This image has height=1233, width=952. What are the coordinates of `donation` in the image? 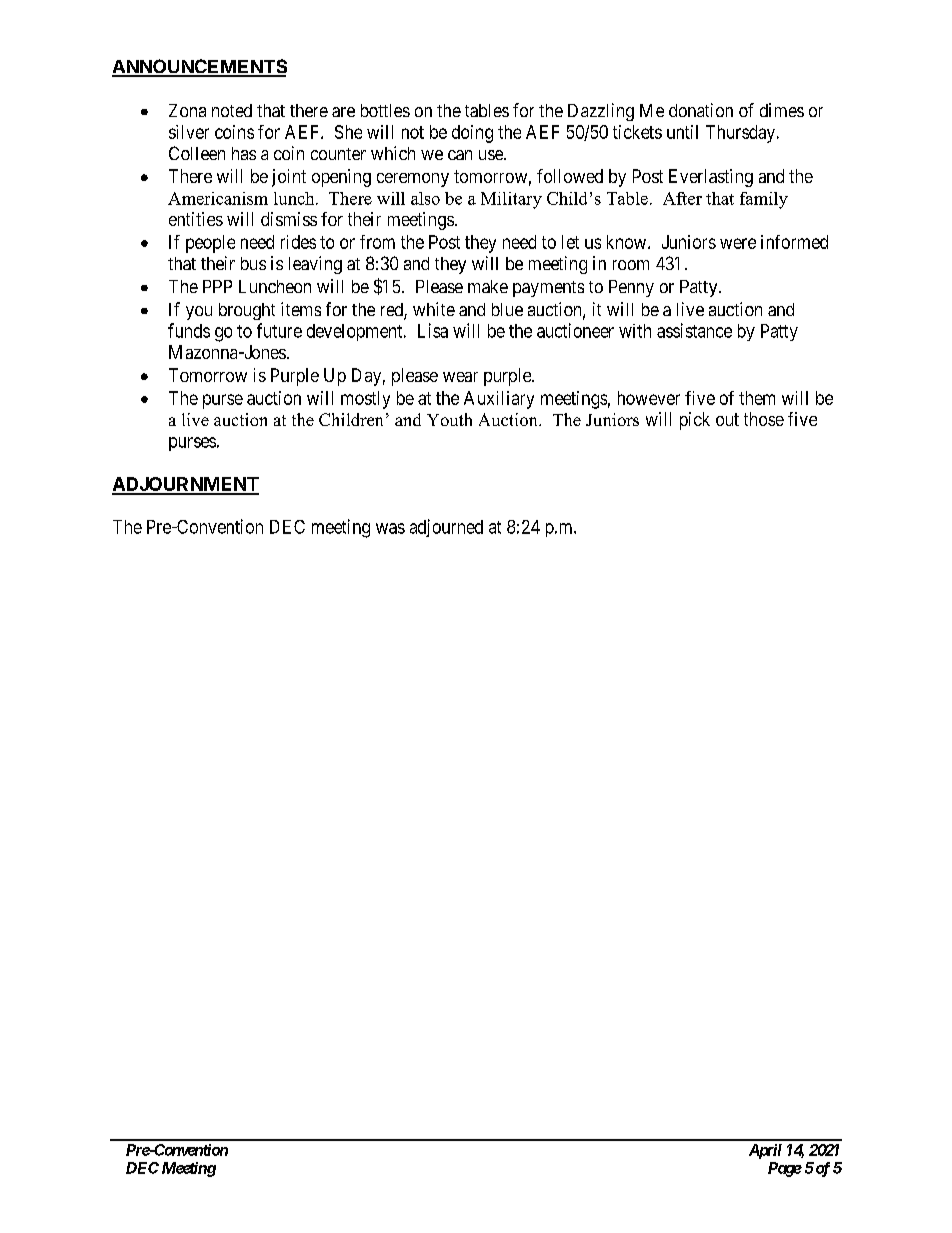 It's located at (701, 110).
